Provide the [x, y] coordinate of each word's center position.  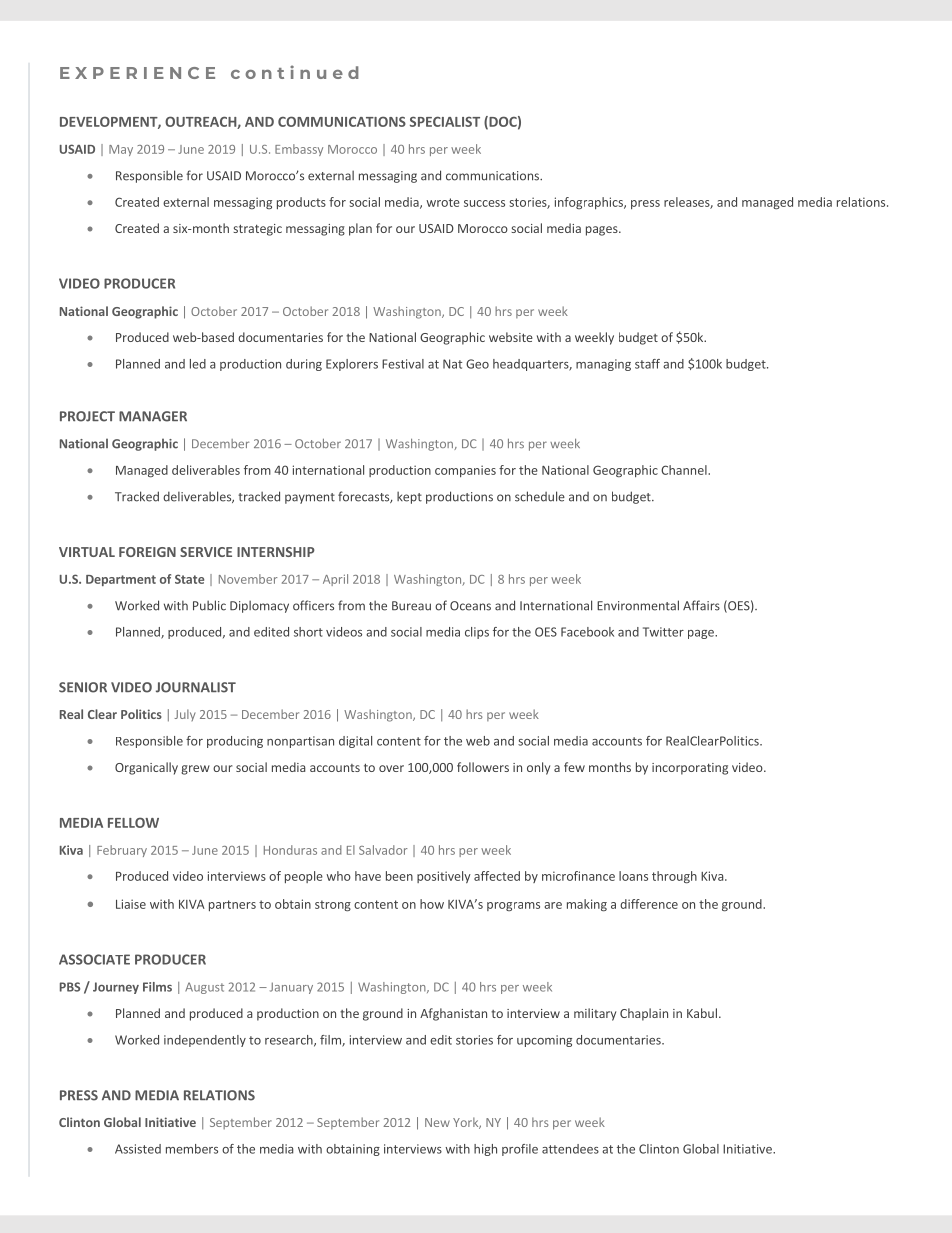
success [484, 203]
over [391, 768]
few [574, 767]
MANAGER [153, 416]
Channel [685, 470]
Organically [146, 768]
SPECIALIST [445, 121]
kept [409, 497]
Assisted [138, 1149]
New [437, 1122]
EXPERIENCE [137, 73]
